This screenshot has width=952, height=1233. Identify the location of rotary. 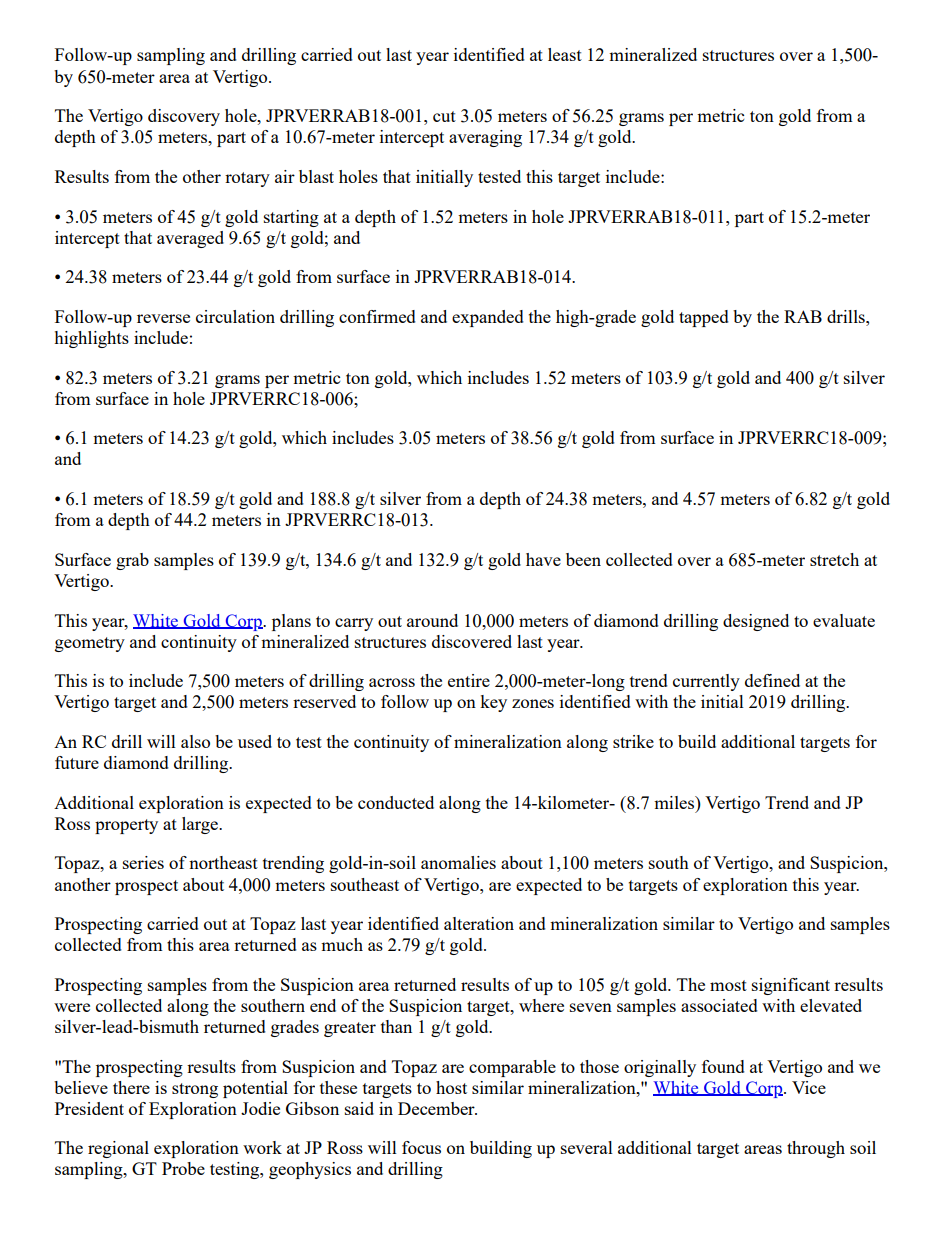
(247, 179).
